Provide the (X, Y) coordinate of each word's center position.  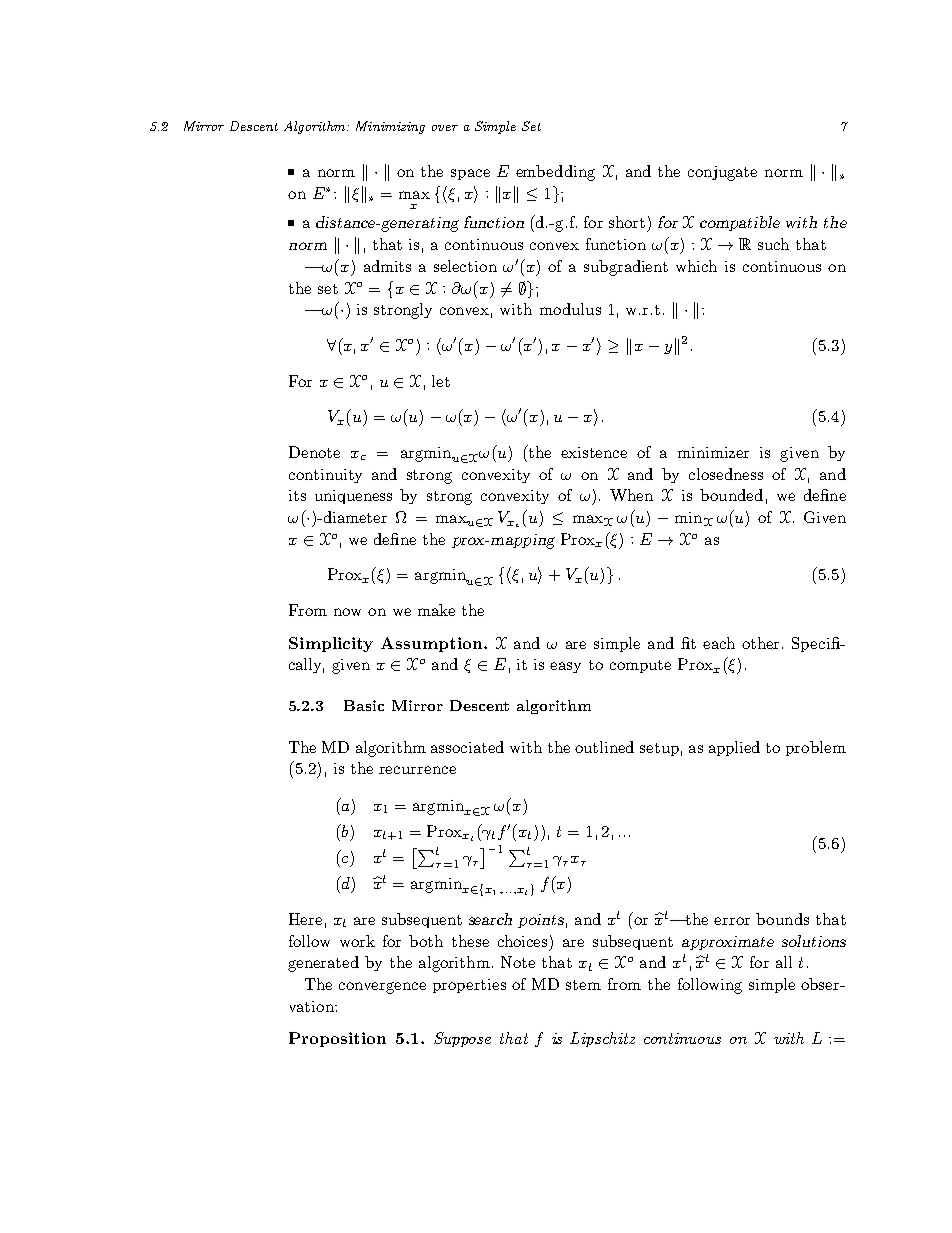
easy (565, 667)
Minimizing (390, 127)
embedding (555, 173)
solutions (814, 941)
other (762, 643)
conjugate (722, 173)
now (347, 612)
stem (583, 985)
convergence (382, 988)
